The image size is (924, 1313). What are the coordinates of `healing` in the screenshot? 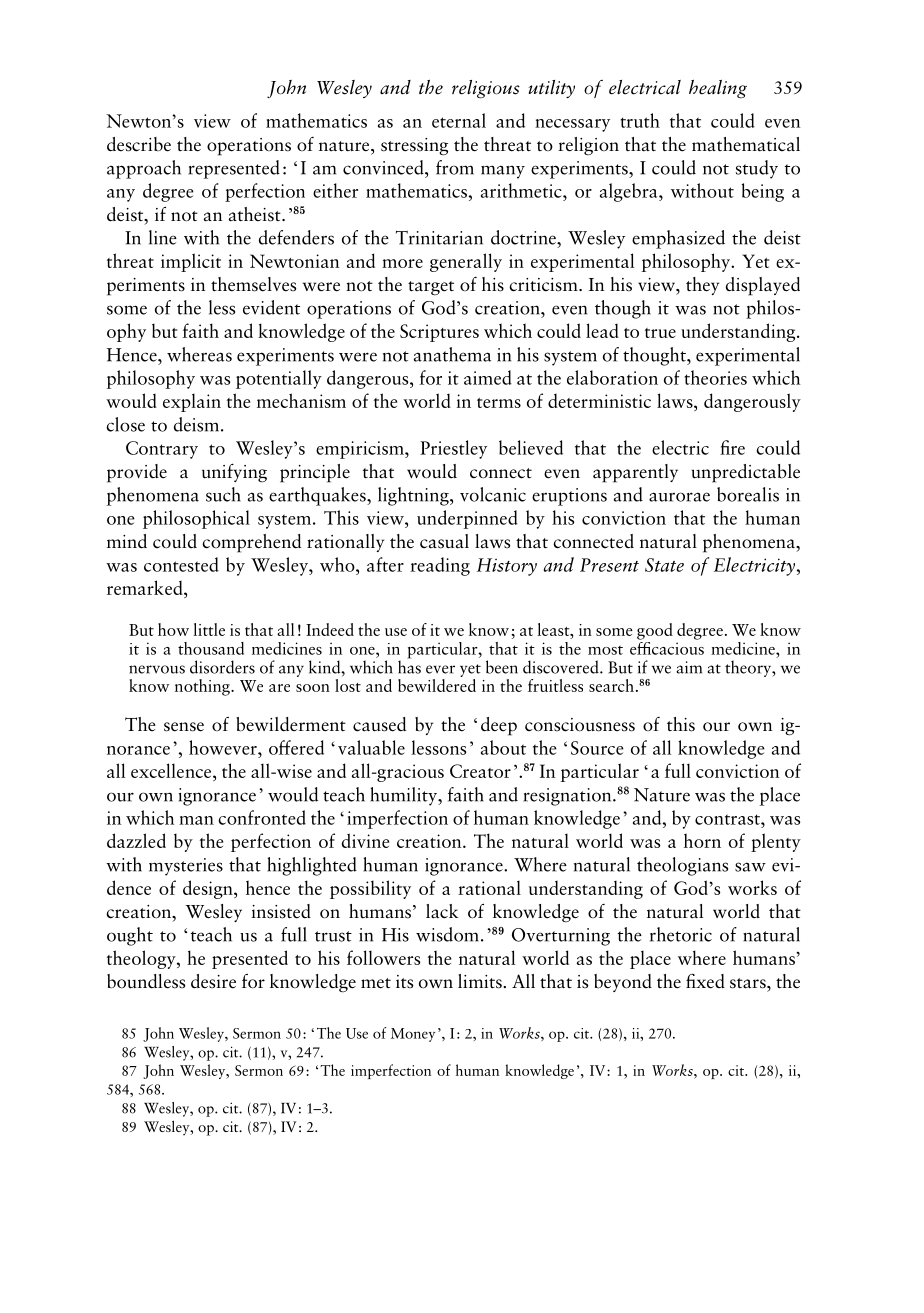 It's located at (718, 89).
